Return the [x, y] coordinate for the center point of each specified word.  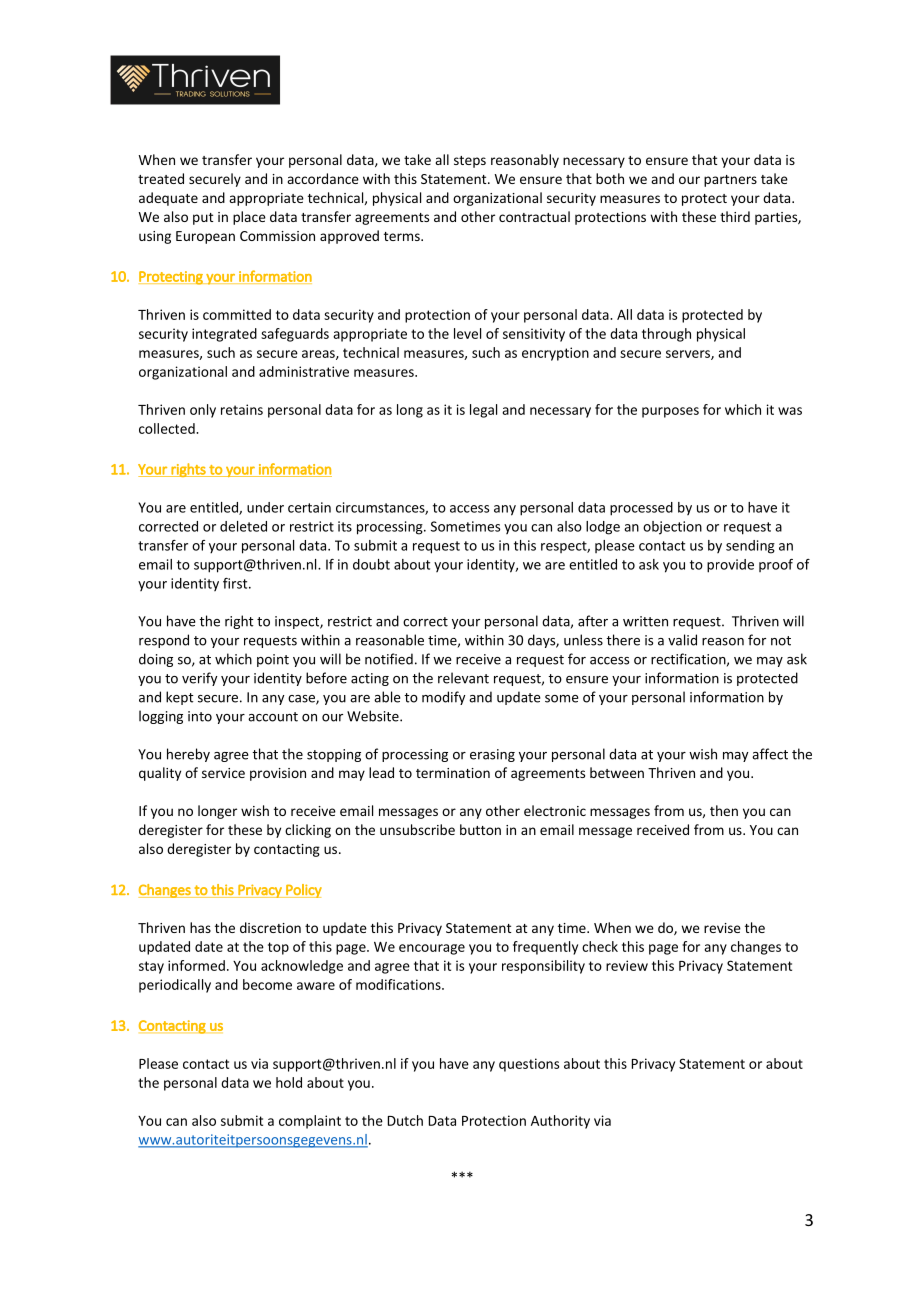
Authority [560, 1122]
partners [730, 181]
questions [529, 1065]
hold [289, 1082]
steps [470, 162]
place [249, 218]
